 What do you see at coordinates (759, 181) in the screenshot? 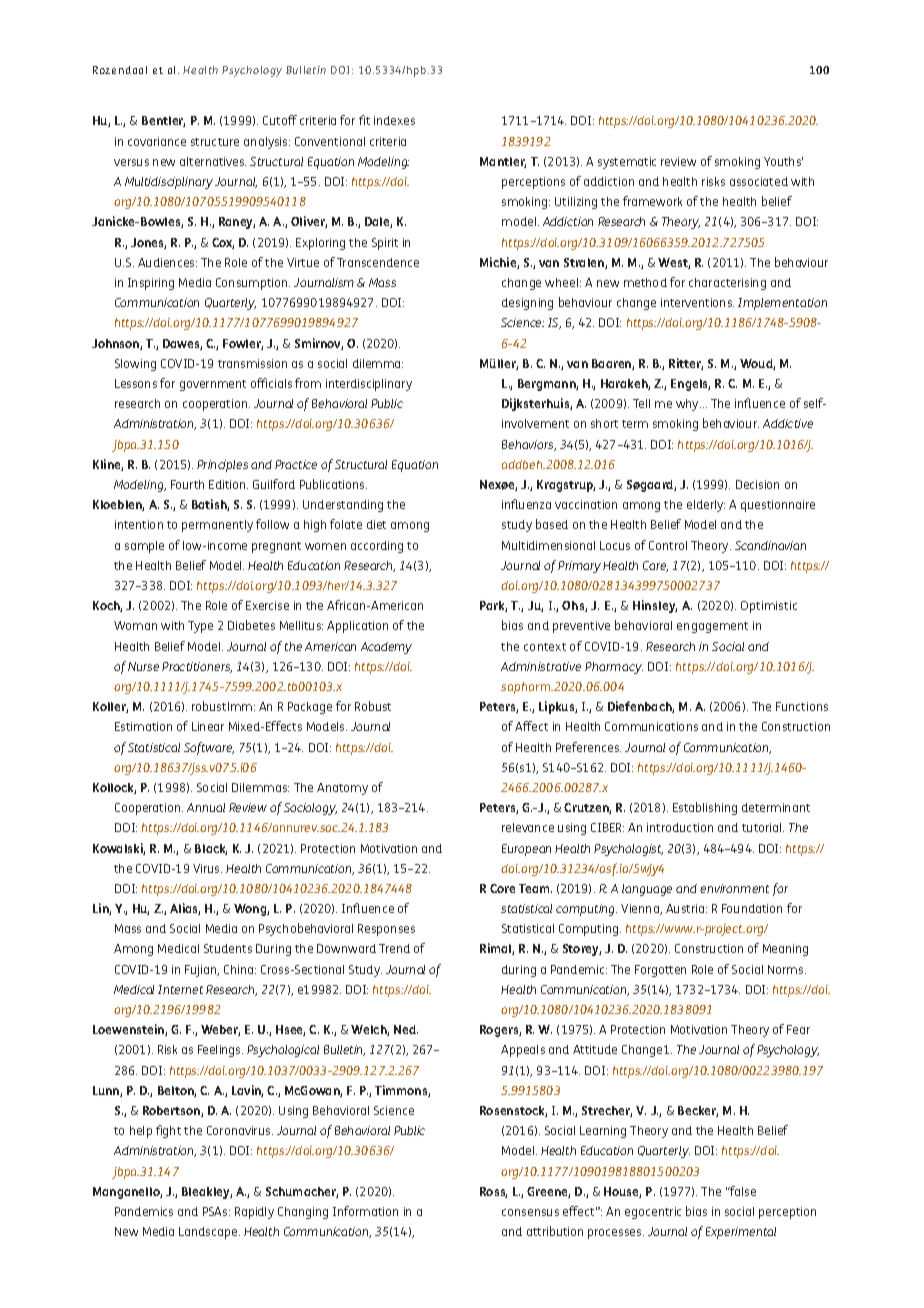
I see `associated` at bounding box center [759, 181].
